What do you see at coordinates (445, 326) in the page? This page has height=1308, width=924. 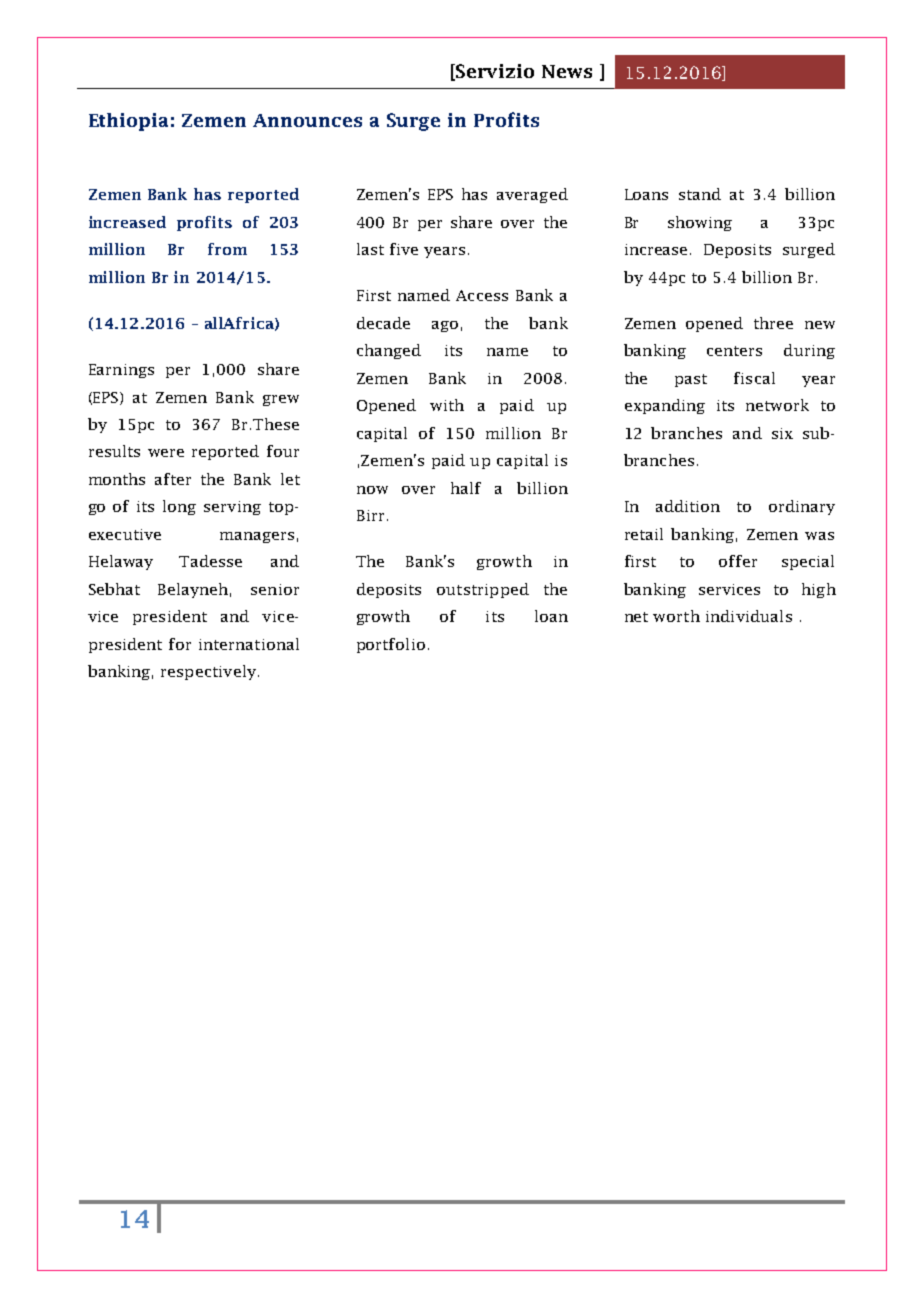 I see `ago` at bounding box center [445, 326].
